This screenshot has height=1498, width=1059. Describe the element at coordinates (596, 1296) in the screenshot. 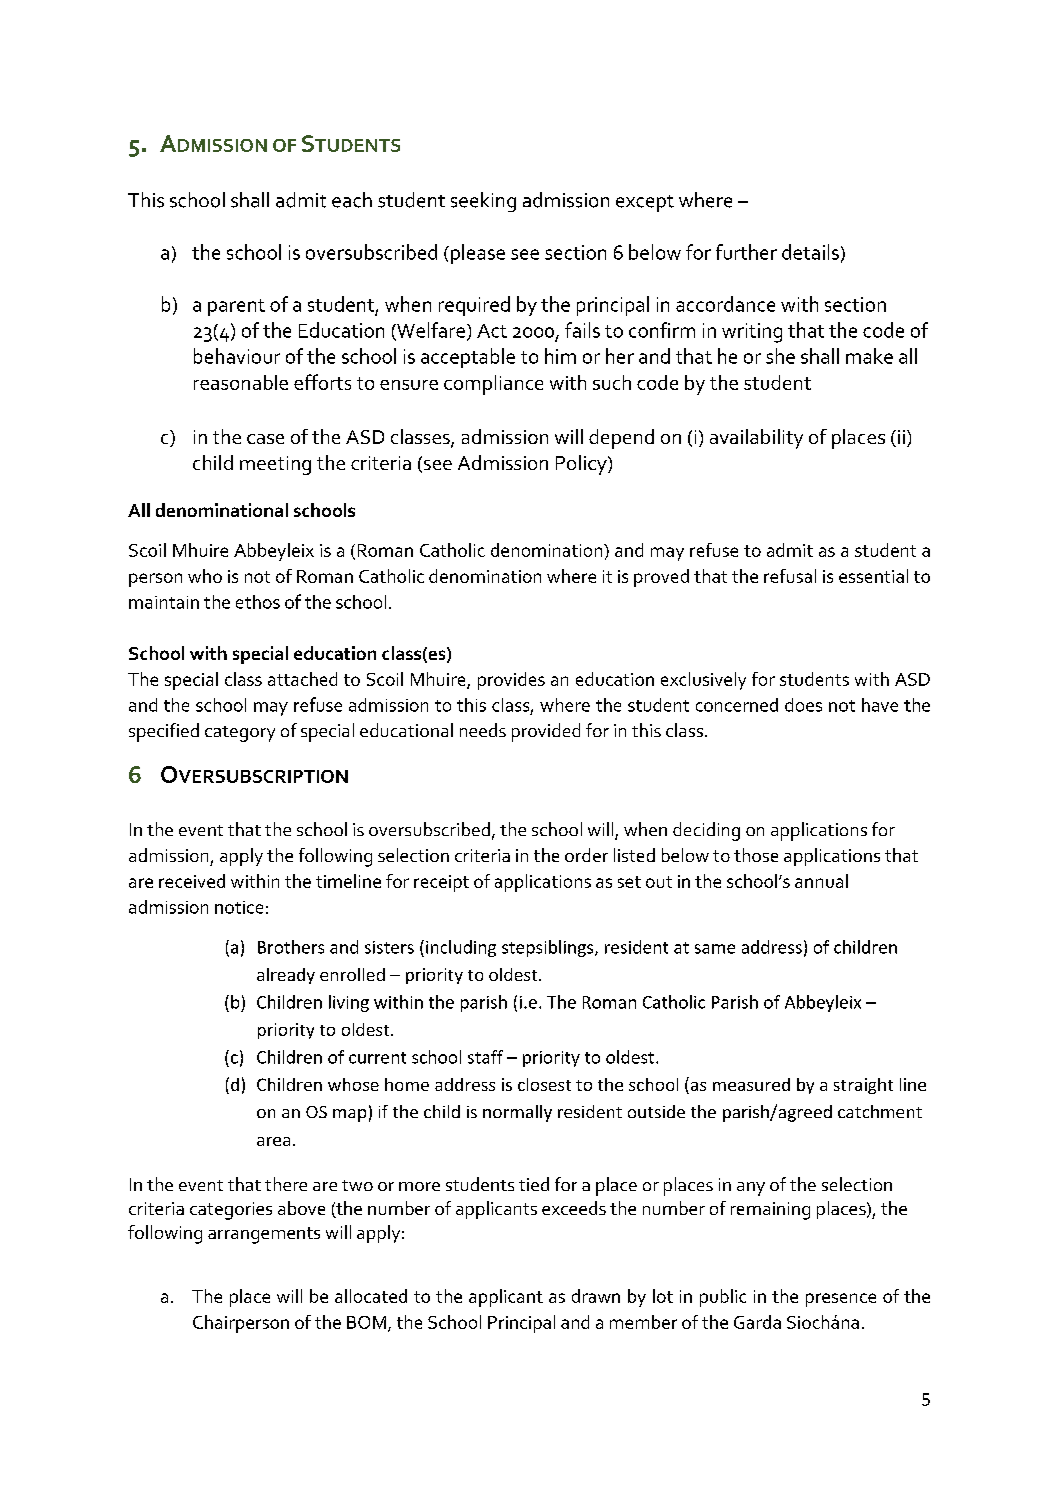

I see `drawn` at that location.
